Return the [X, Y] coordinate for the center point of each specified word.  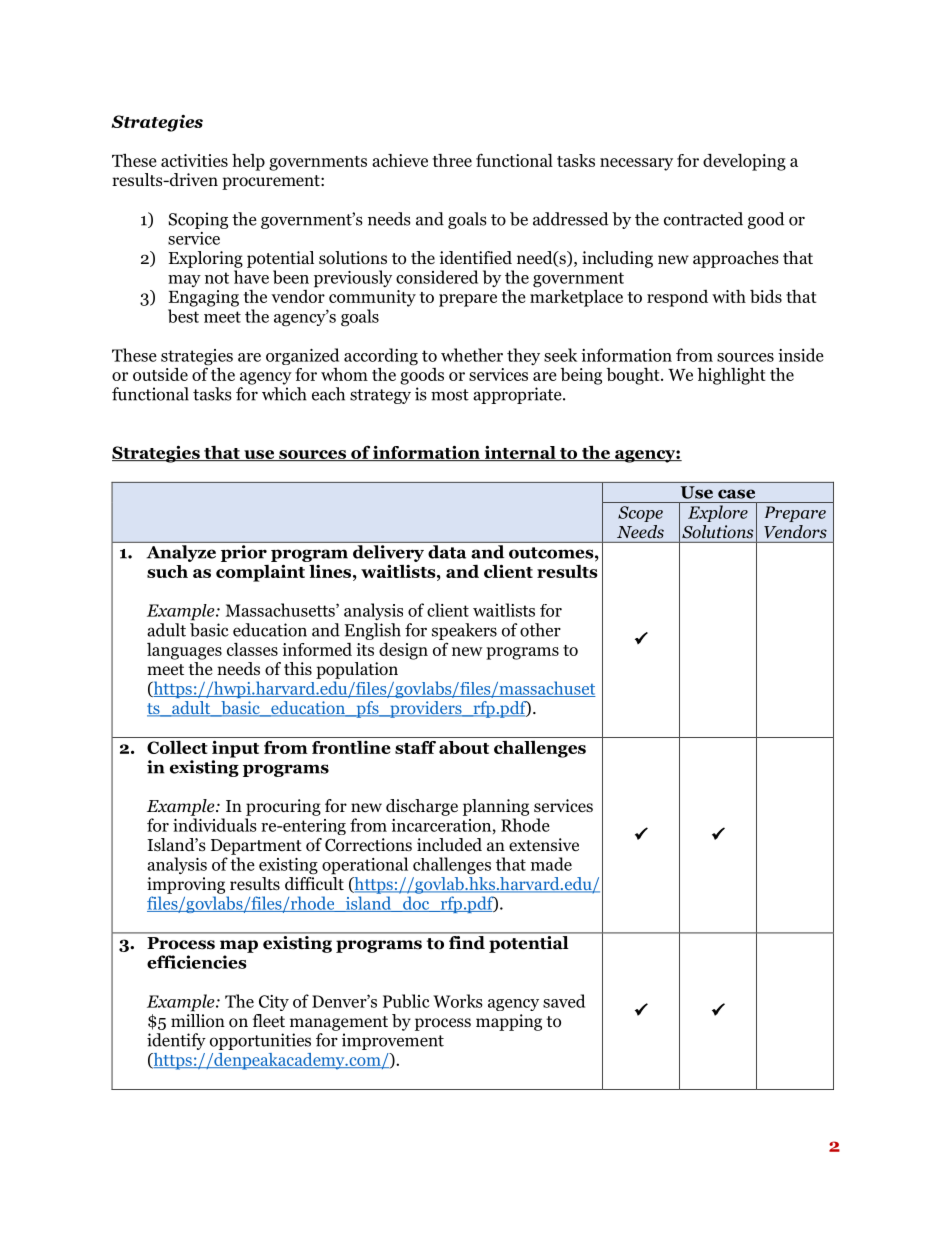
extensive [544, 845]
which [284, 394]
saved [564, 1001]
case [736, 494]
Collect [177, 747]
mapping [509, 1022]
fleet [269, 1021]
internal [520, 453]
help [248, 162]
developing [744, 162]
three [452, 160]
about [464, 747]
